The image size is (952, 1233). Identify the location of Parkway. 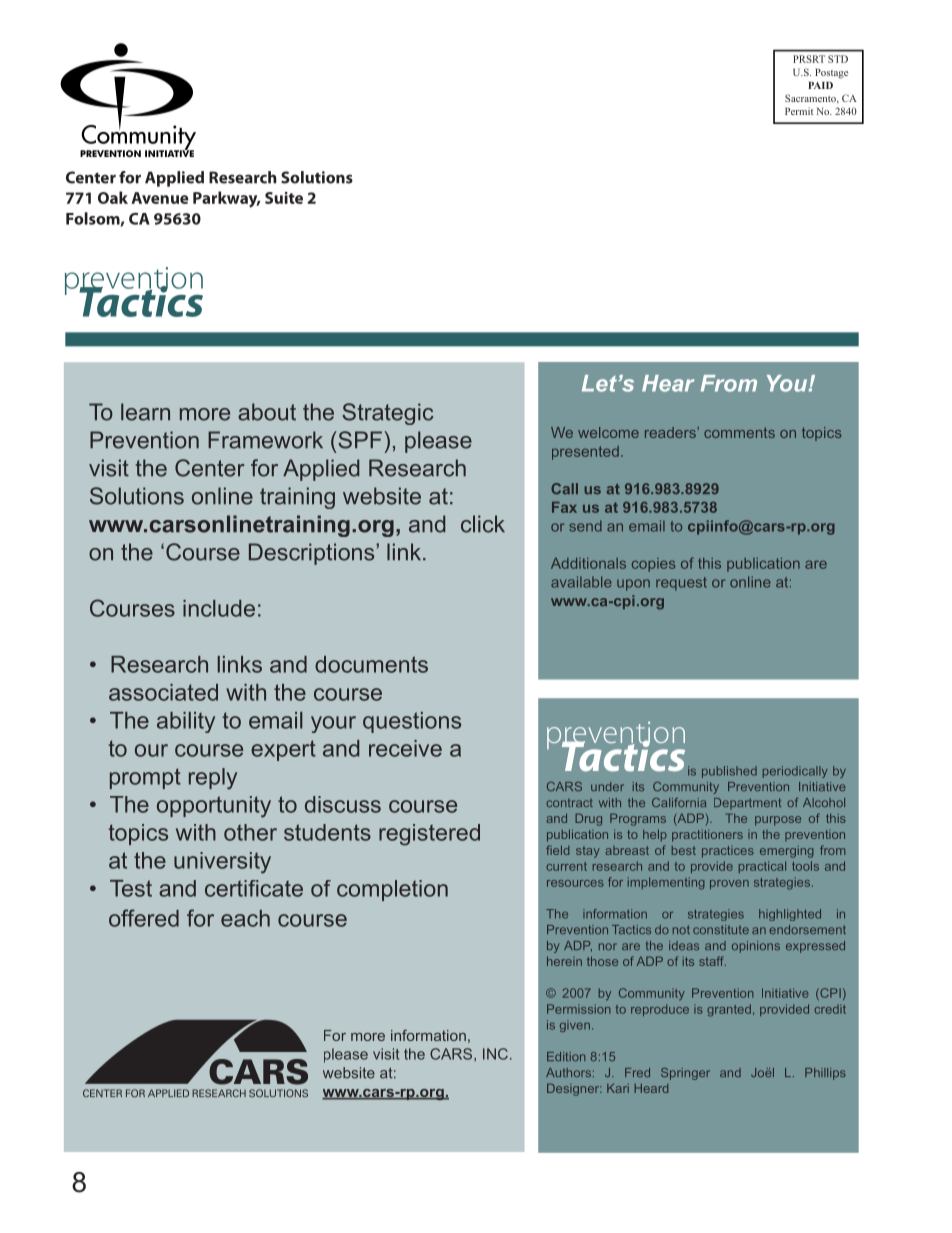
(226, 199).
